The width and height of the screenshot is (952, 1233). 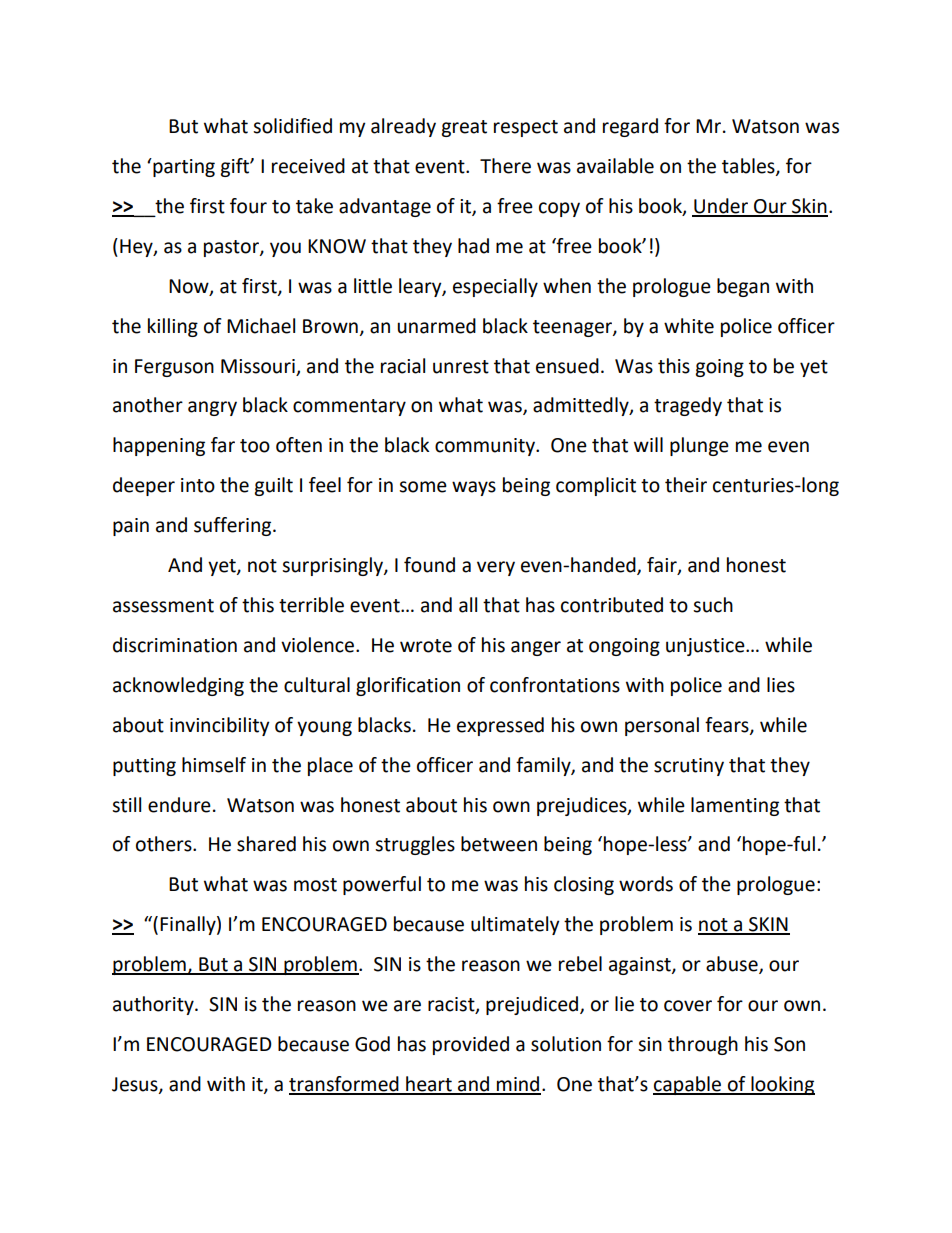 What do you see at coordinates (183, 167) in the screenshot?
I see `parting` at bounding box center [183, 167].
